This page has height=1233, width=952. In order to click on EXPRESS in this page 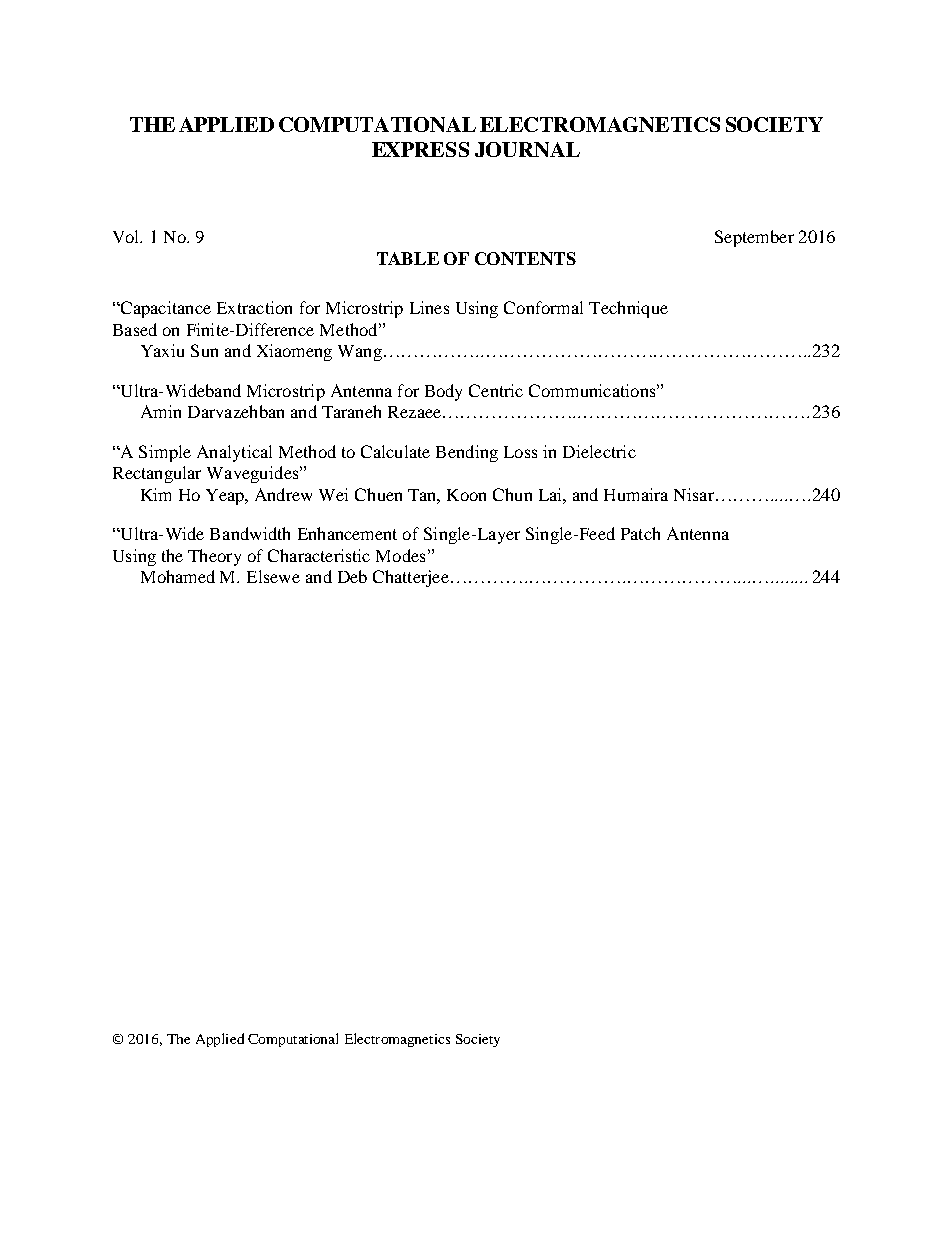, I will do `click(420, 149)`.
